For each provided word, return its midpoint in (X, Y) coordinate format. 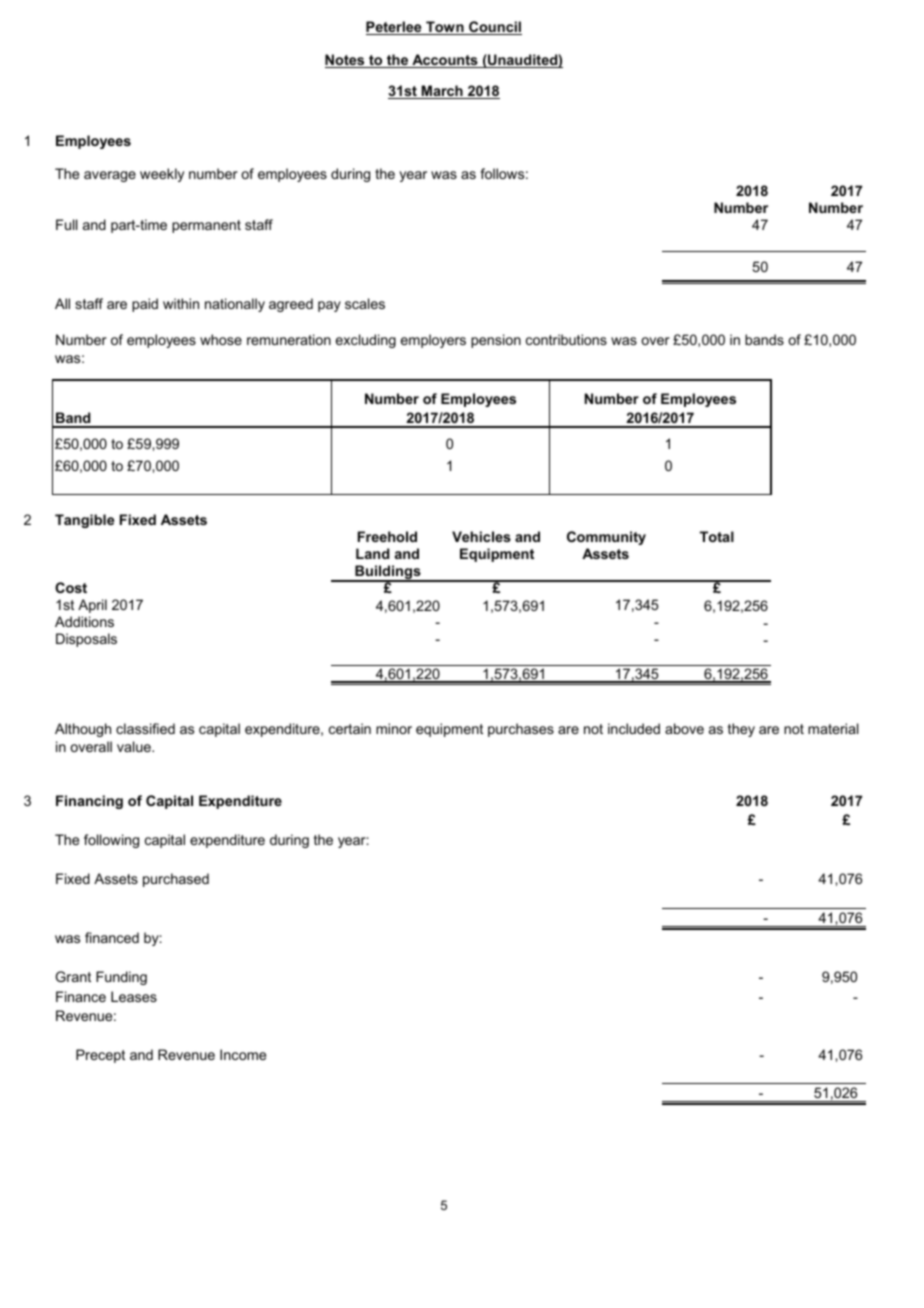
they (741, 730)
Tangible (84, 521)
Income (243, 1054)
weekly (162, 175)
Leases (134, 996)
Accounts (445, 61)
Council (494, 28)
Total (717, 536)
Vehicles (481, 536)
